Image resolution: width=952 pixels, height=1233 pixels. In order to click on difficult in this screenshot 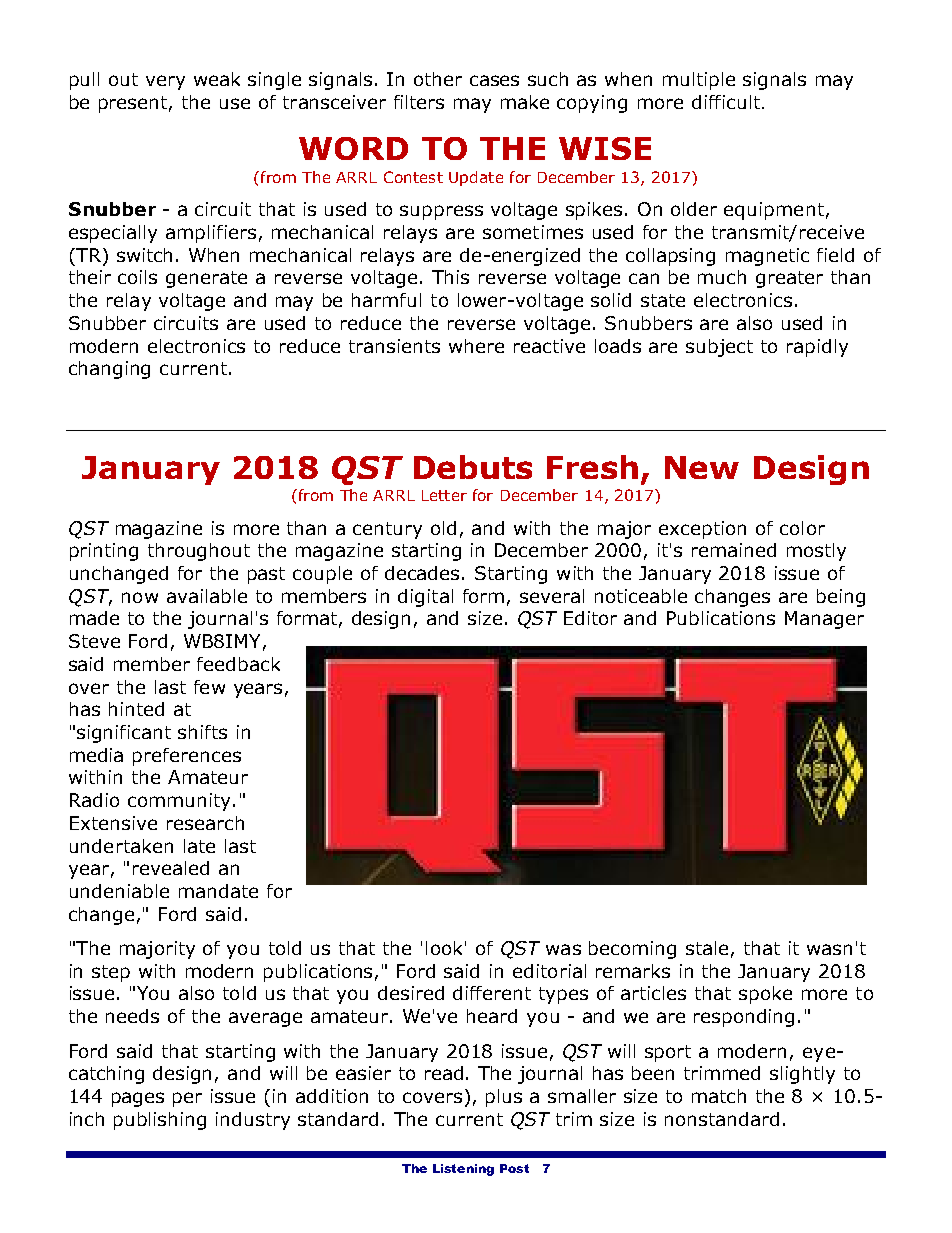, I will do `click(727, 102)`.
